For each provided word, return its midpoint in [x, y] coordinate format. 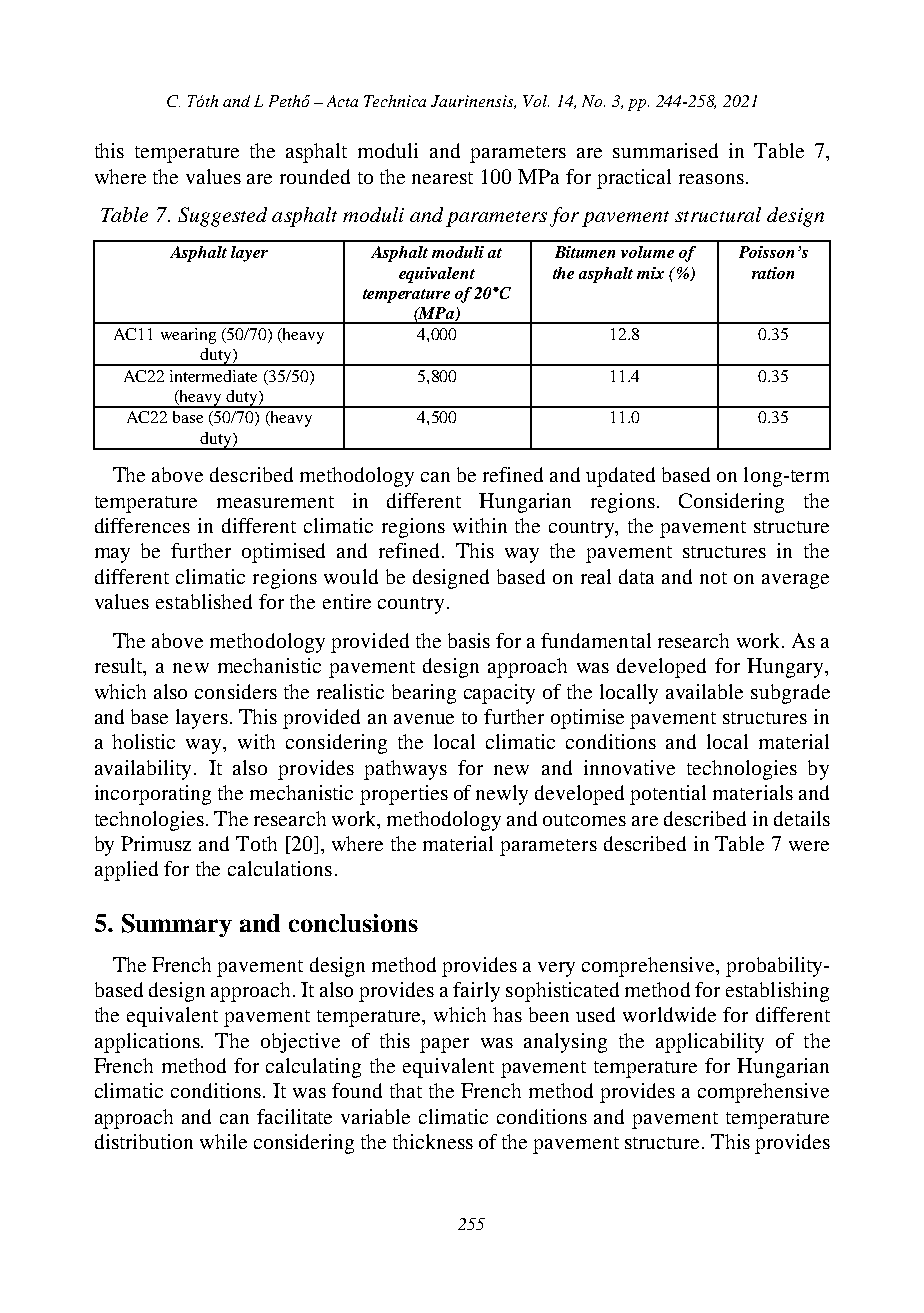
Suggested [222, 217]
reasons [711, 179]
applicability [710, 1043]
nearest [442, 178]
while [223, 1141]
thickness [433, 1141]
